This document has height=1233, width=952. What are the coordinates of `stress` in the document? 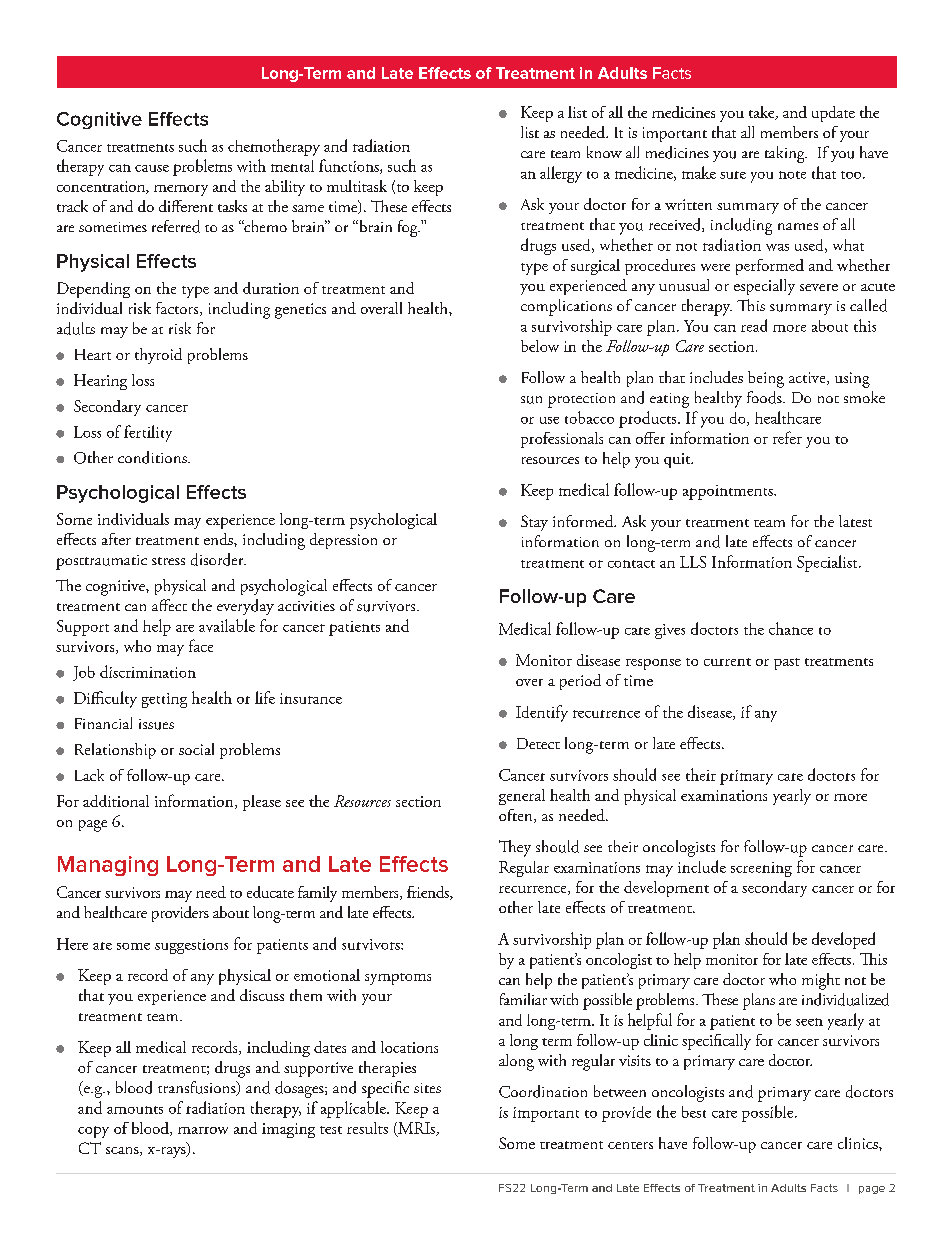 It's located at (168, 561).
